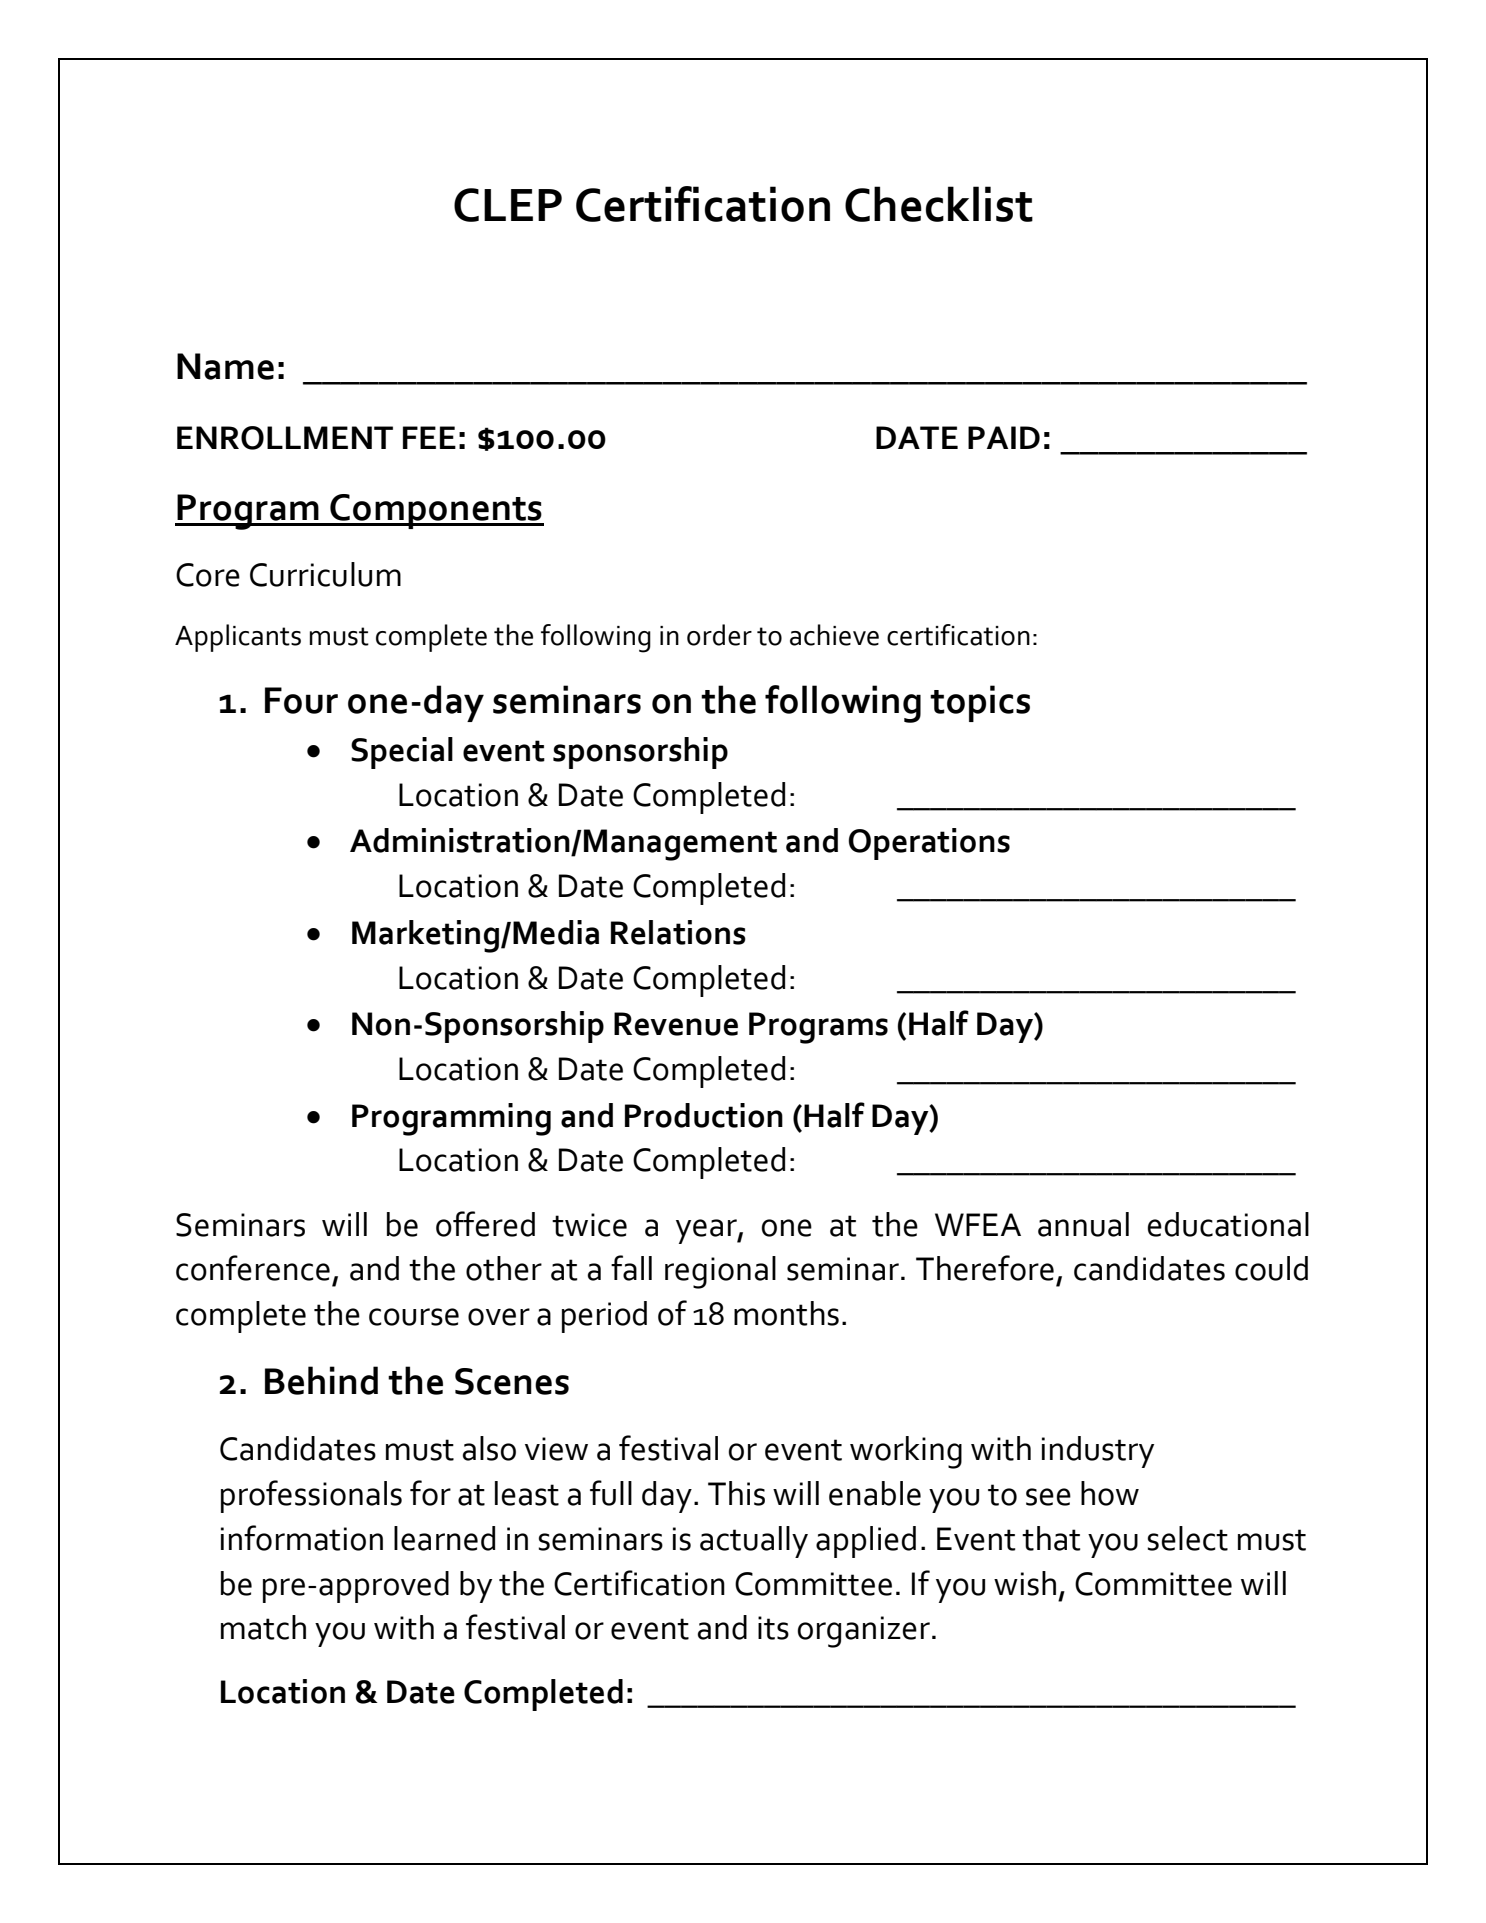  What do you see at coordinates (485, 1224) in the screenshot?
I see `offered` at bounding box center [485, 1224].
